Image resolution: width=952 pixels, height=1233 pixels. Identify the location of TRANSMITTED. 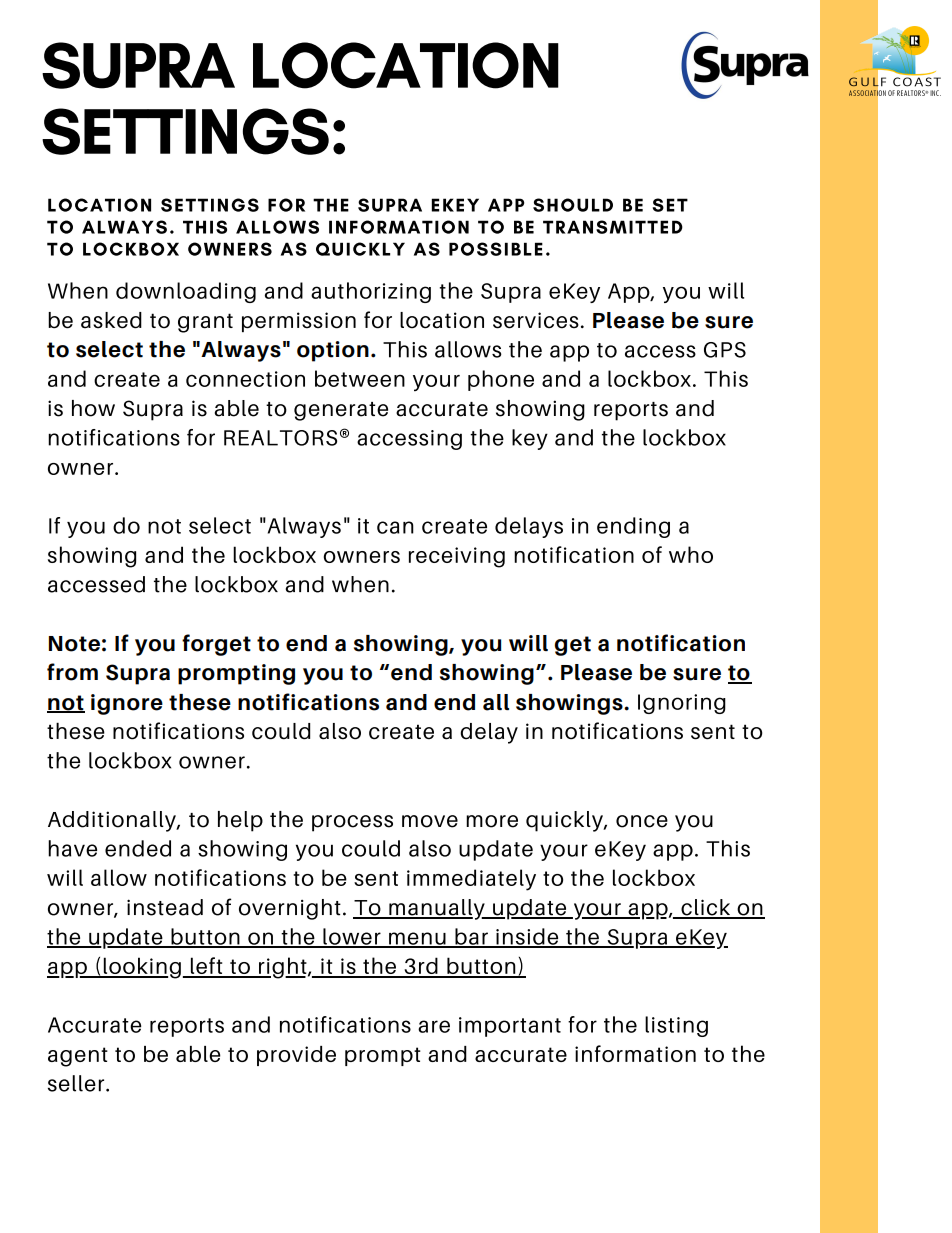
(613, 227).
